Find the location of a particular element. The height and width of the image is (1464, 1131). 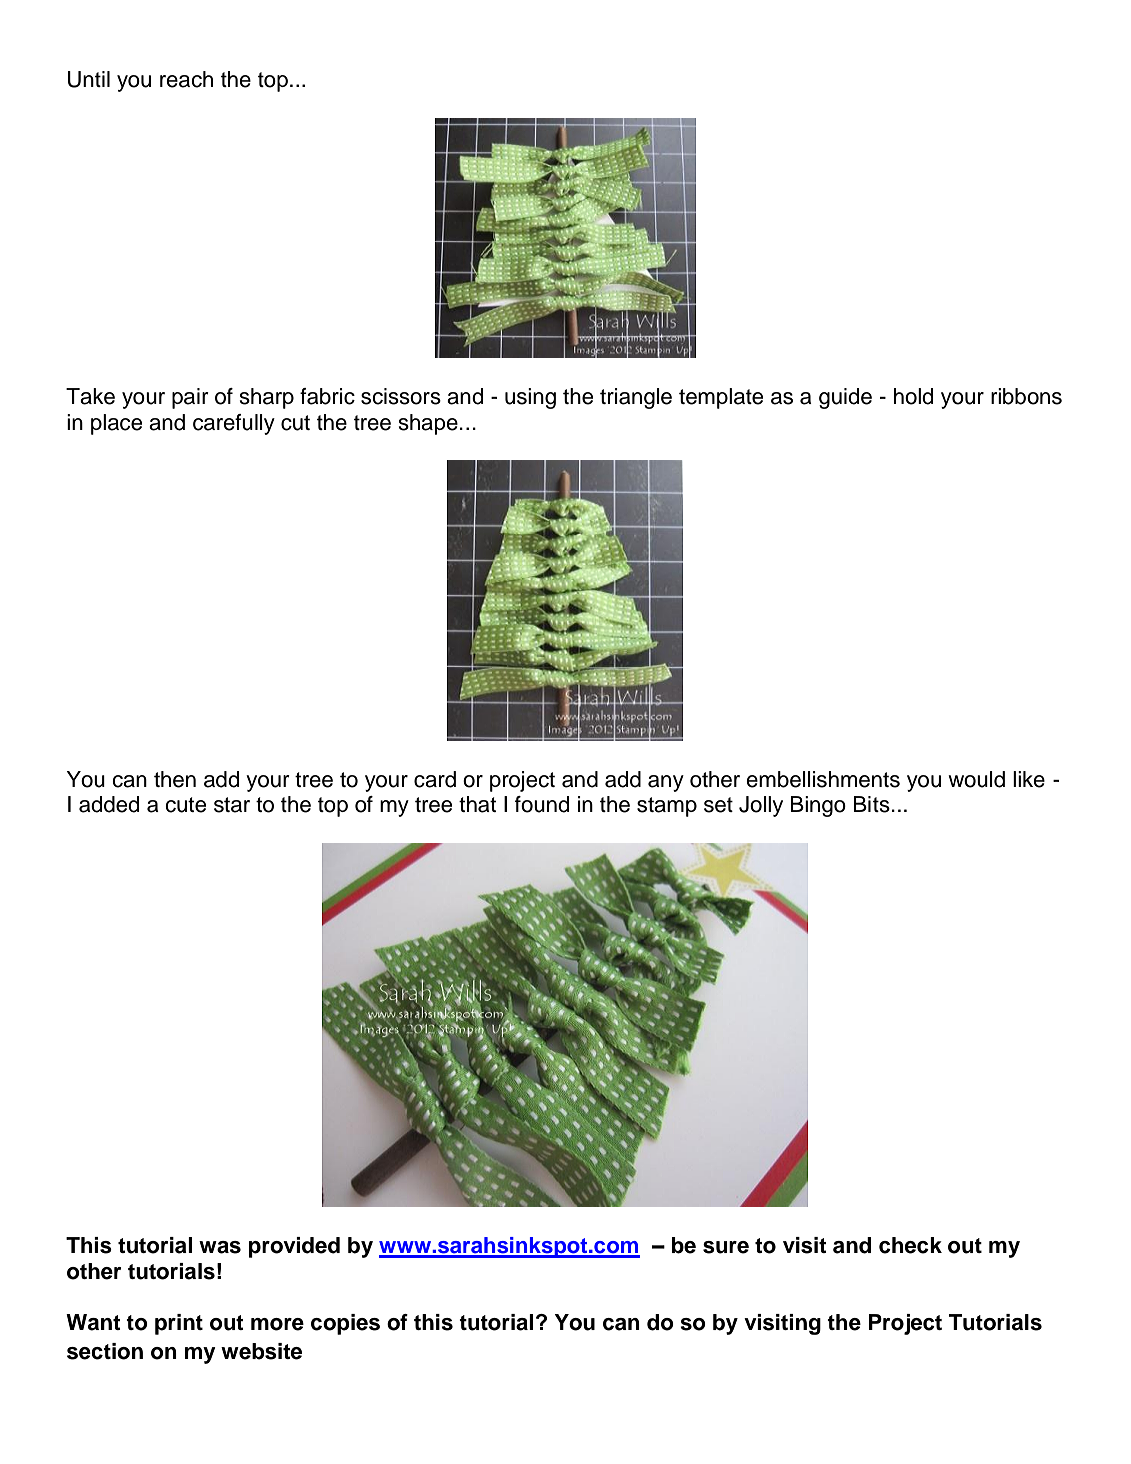

using is located at coordinates (530, 398).
